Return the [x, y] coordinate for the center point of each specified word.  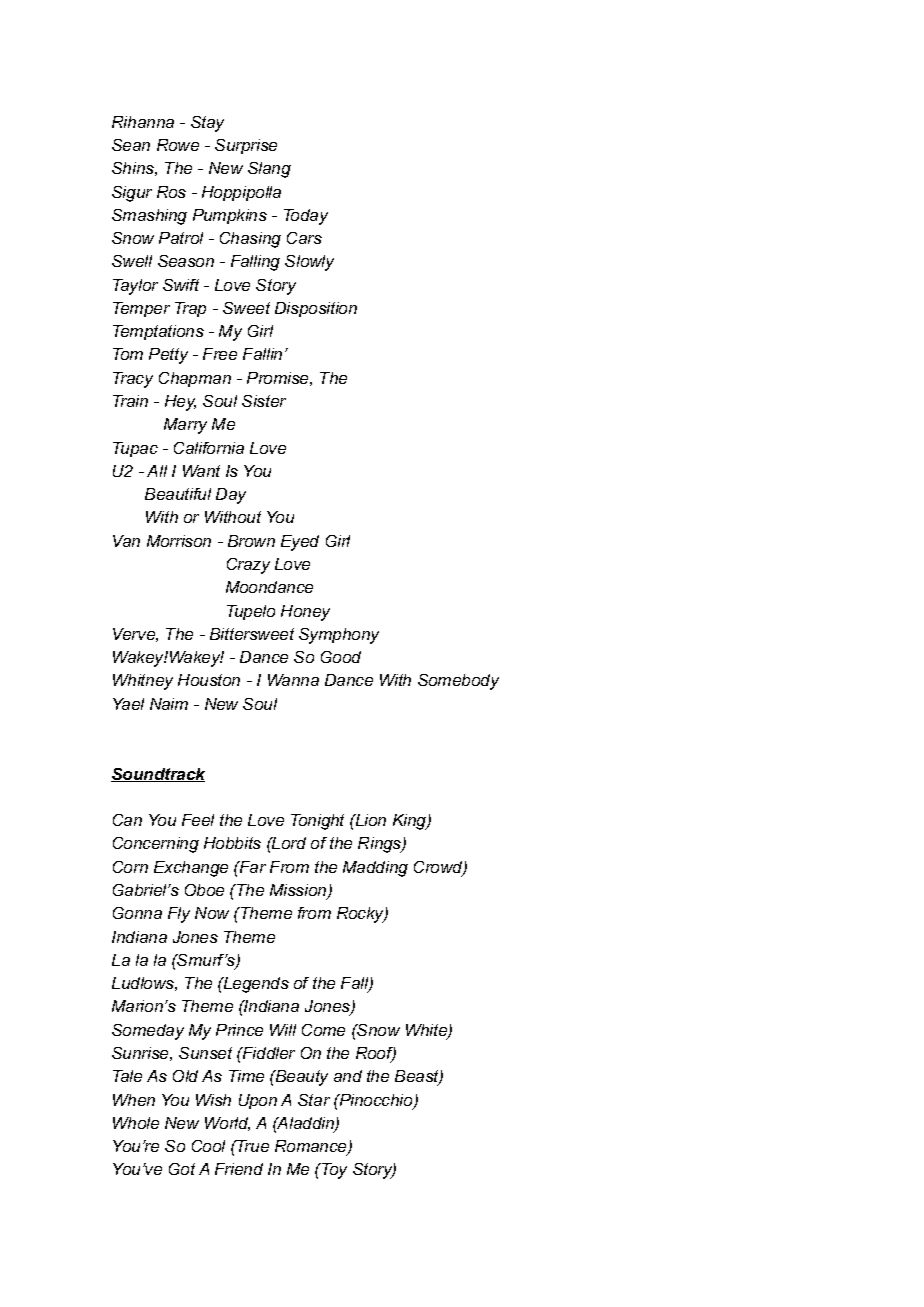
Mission [299, 891]
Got [182, 1169]
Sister [264, 401]
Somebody [458, 682]
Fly [179, 915]
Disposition [316, 309]
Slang [269, 170]
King [411, 822]
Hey [180, 403]
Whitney [143, 682]
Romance [312, 1147]
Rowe [178, 145]
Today [306, 217]
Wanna [293, 680]
